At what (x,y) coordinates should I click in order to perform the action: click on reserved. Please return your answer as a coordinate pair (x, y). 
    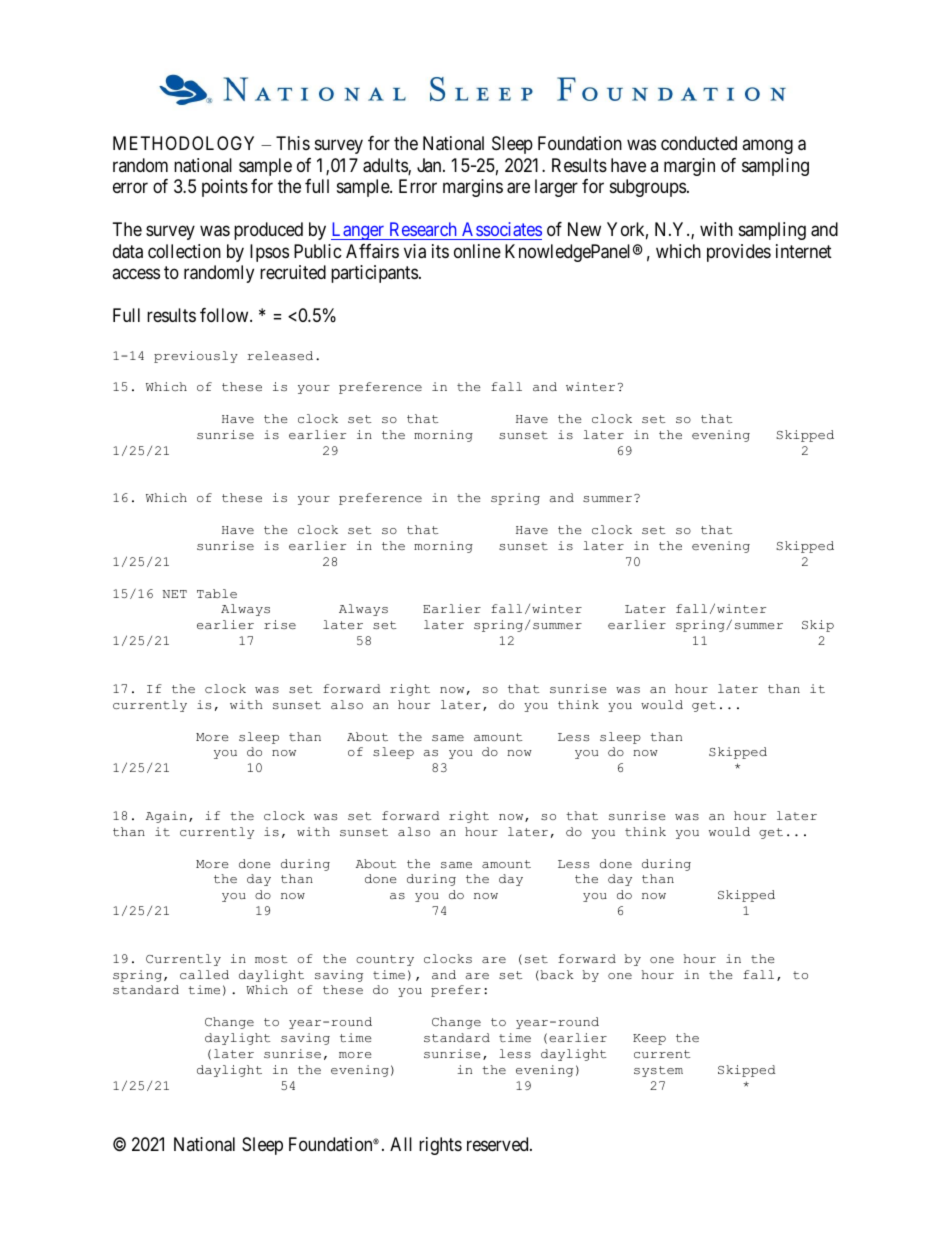
    Looking at the image, I should click on (499, 1144).
